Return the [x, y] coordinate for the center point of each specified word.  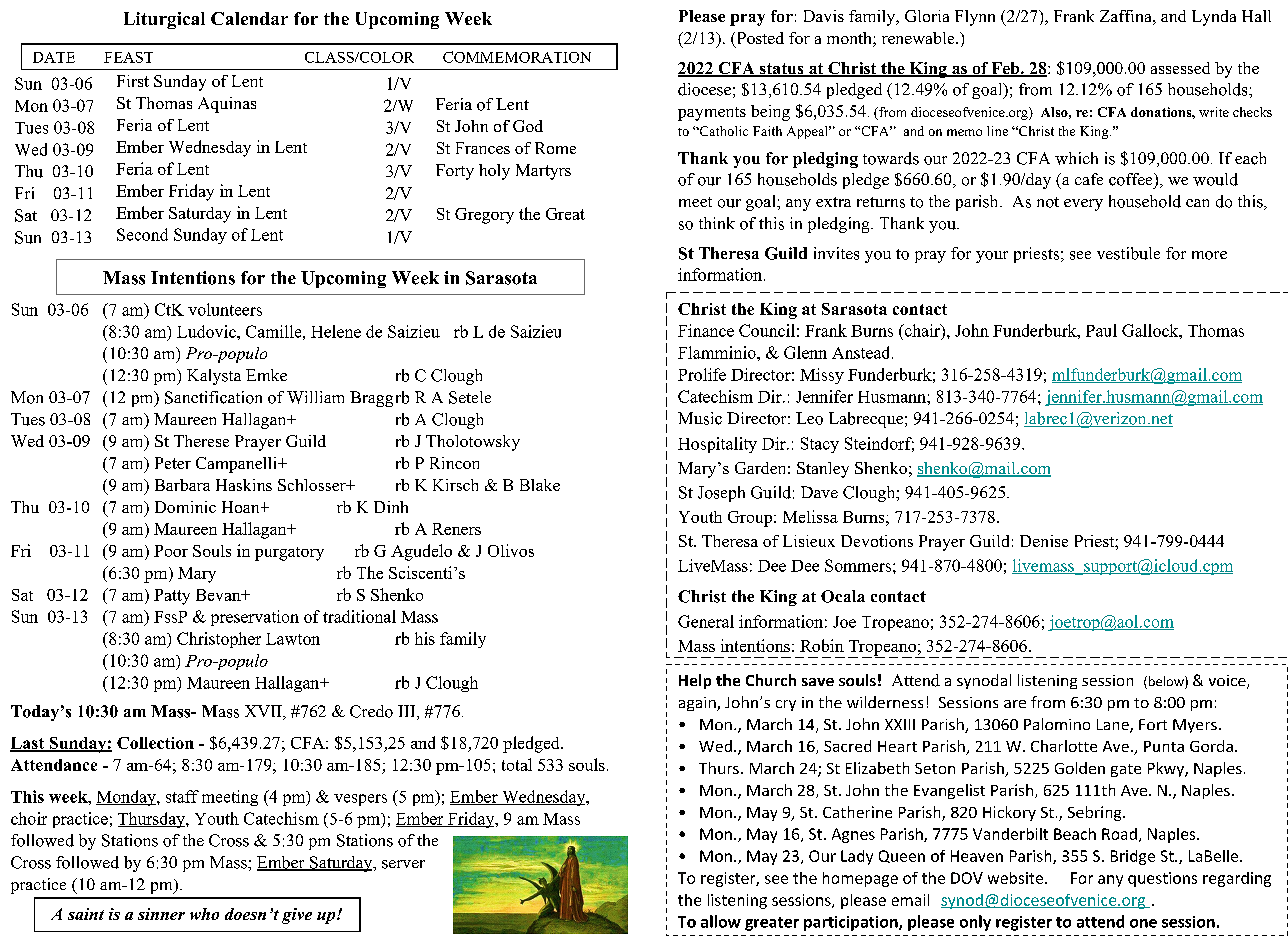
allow [721, 921]
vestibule [1128, 253]
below [1166, 682]
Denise [1044, 541]
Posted [759, 39]
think [717, 223]
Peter [173, 463]
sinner [161, 914]
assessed [1180, 68]
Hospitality [717, 445]
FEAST [128, 57]
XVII [264, 712]
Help [695, 681]
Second [142, 234]
